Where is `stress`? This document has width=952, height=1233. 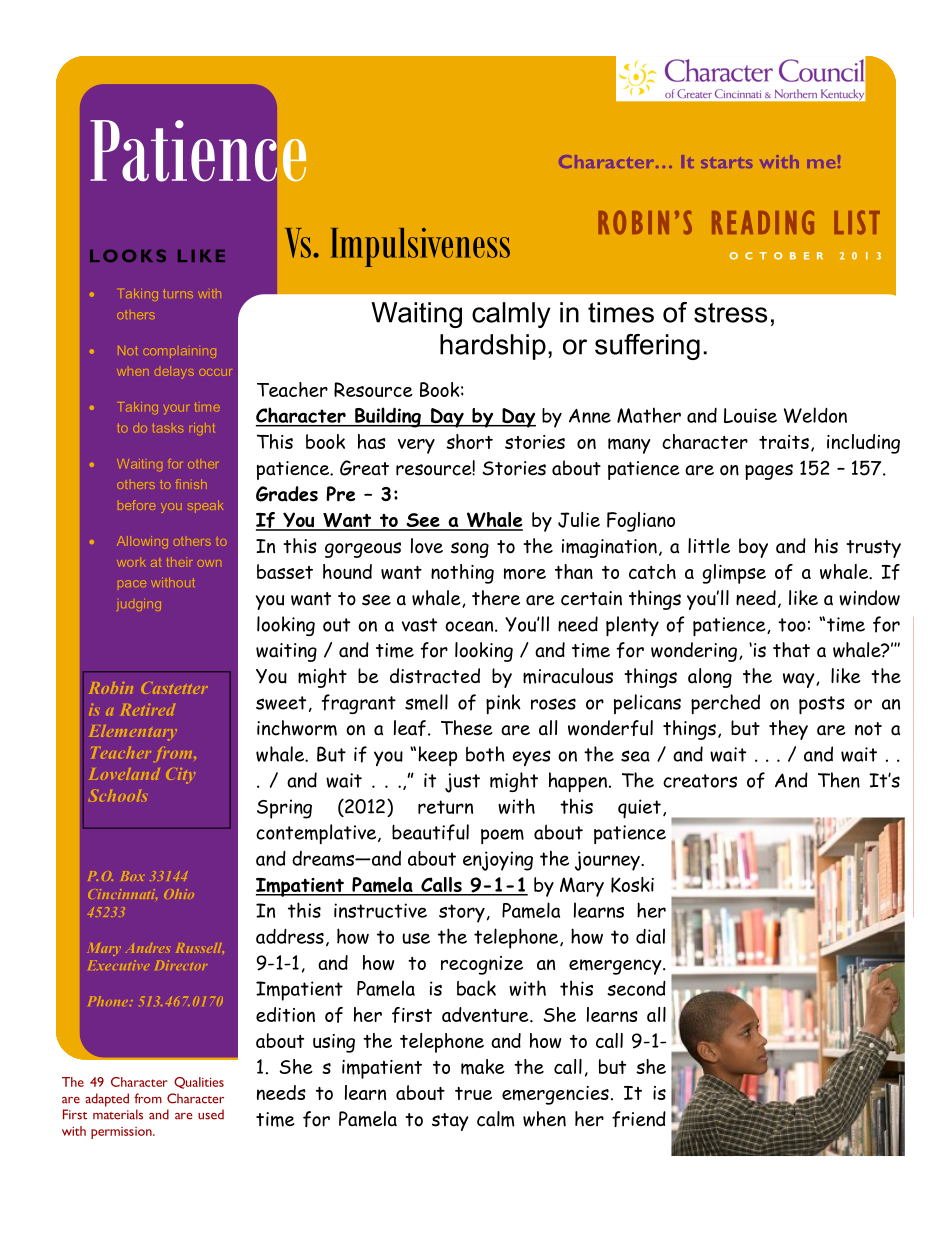 stress is located at coordinates (730, 313).
